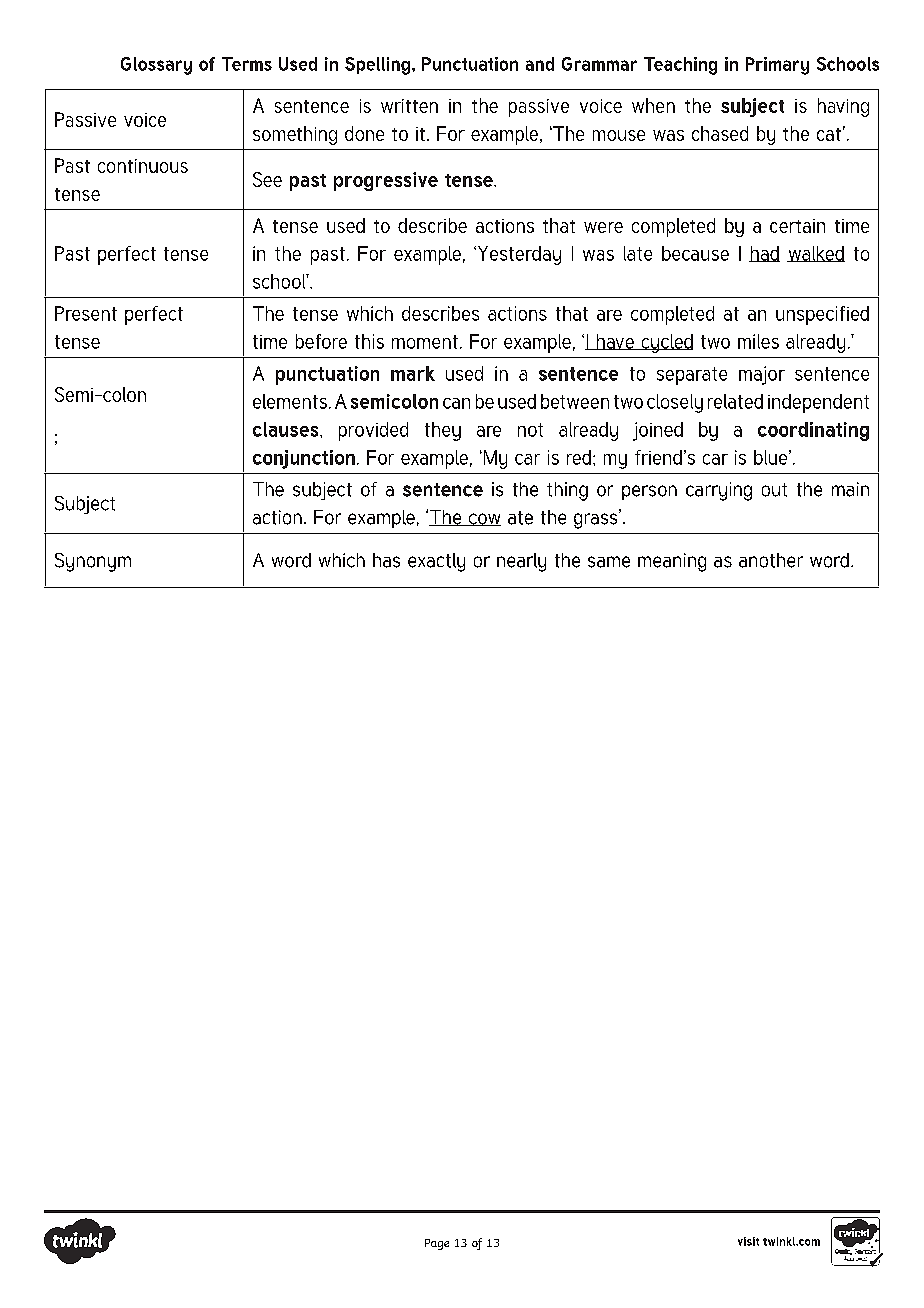 The height and width of the document is (1308, 924). What do you see at coordinates (156, 66) in the document?
I see `Glossary` at bounding box center [156, 66].
